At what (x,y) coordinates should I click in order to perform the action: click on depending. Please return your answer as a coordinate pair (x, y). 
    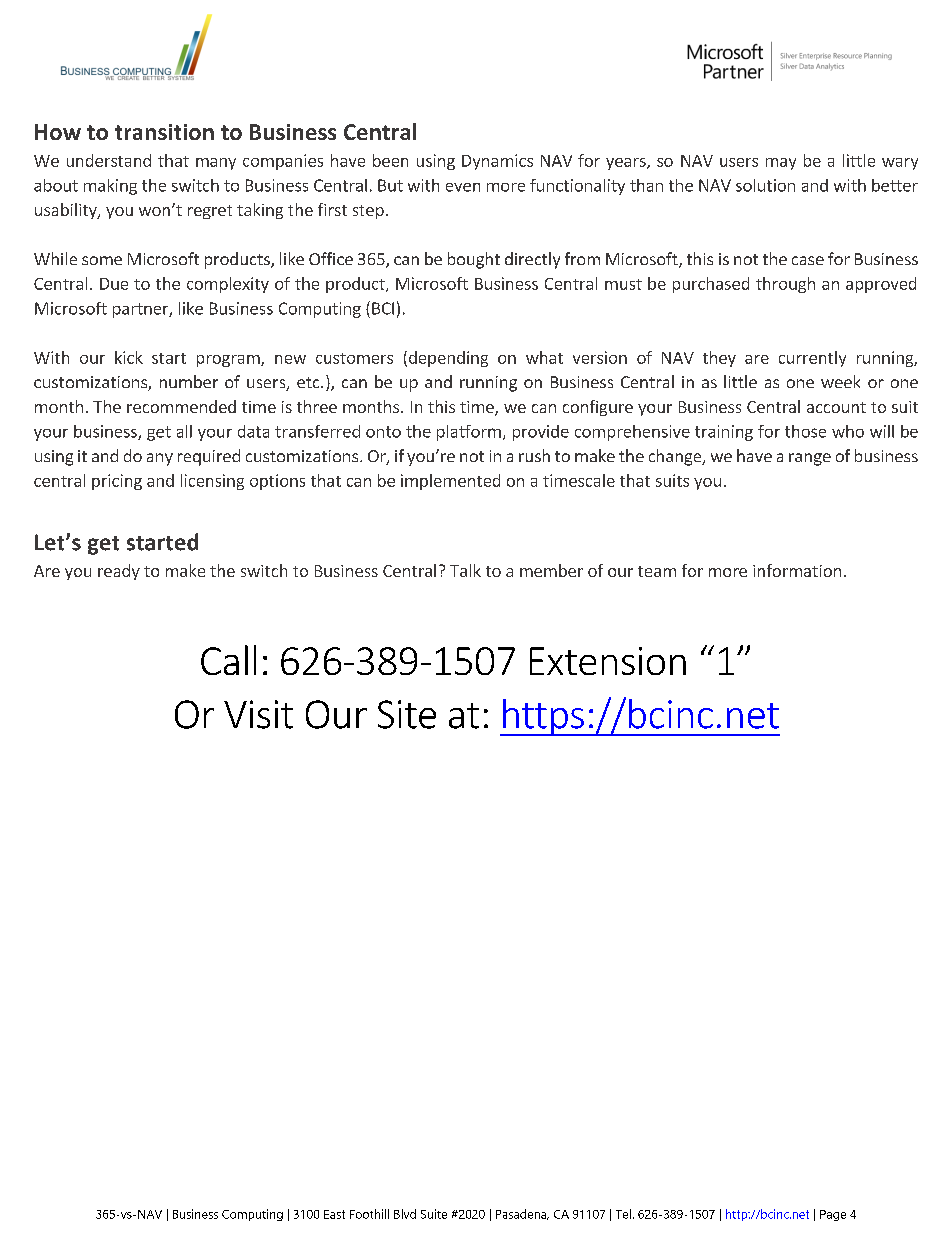
    Looking at the image, I should click on (447, 359).
